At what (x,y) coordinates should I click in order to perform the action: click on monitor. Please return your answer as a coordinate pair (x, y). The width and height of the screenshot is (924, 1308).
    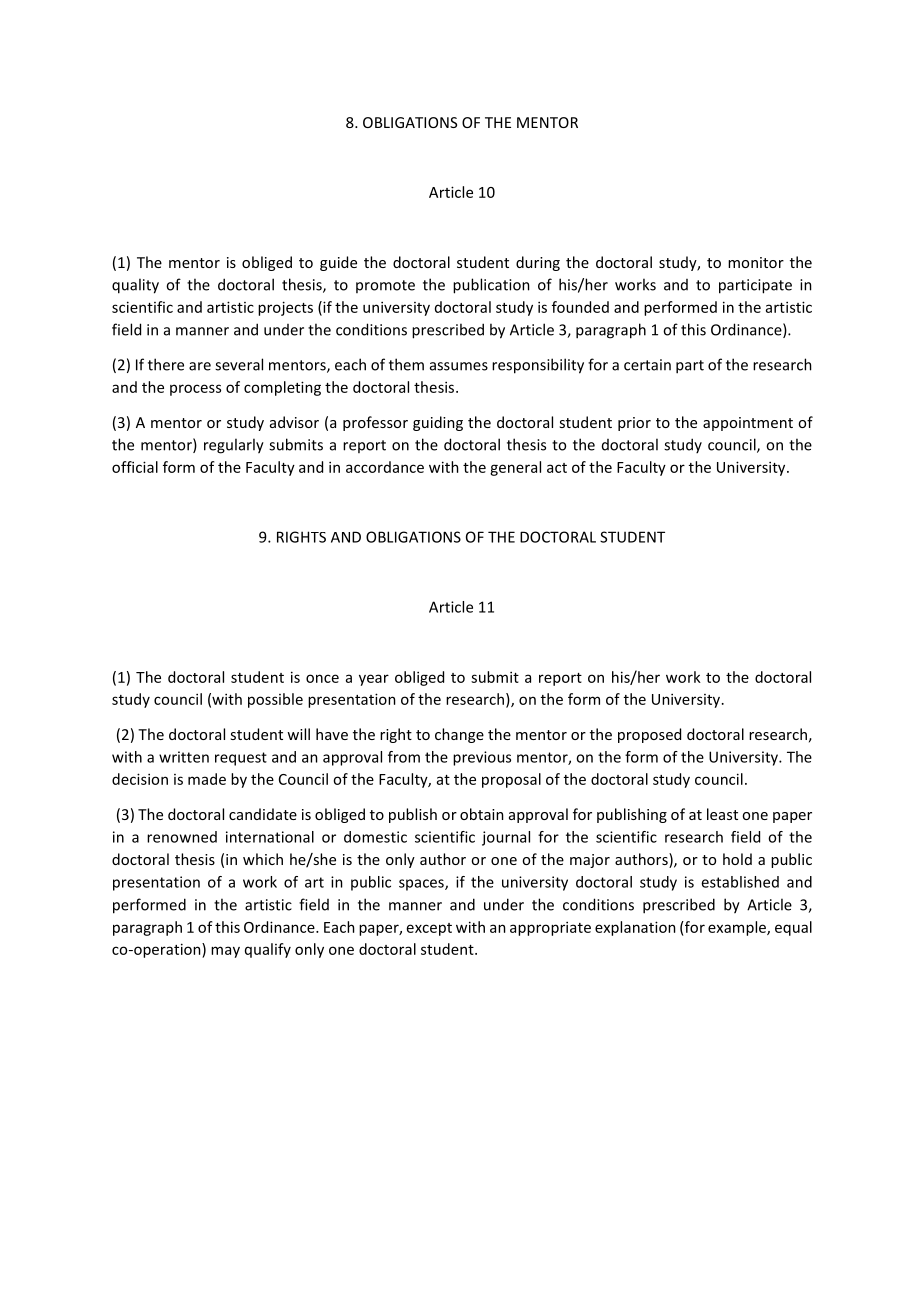
    Looking at the image, I should click on (756, 262).
